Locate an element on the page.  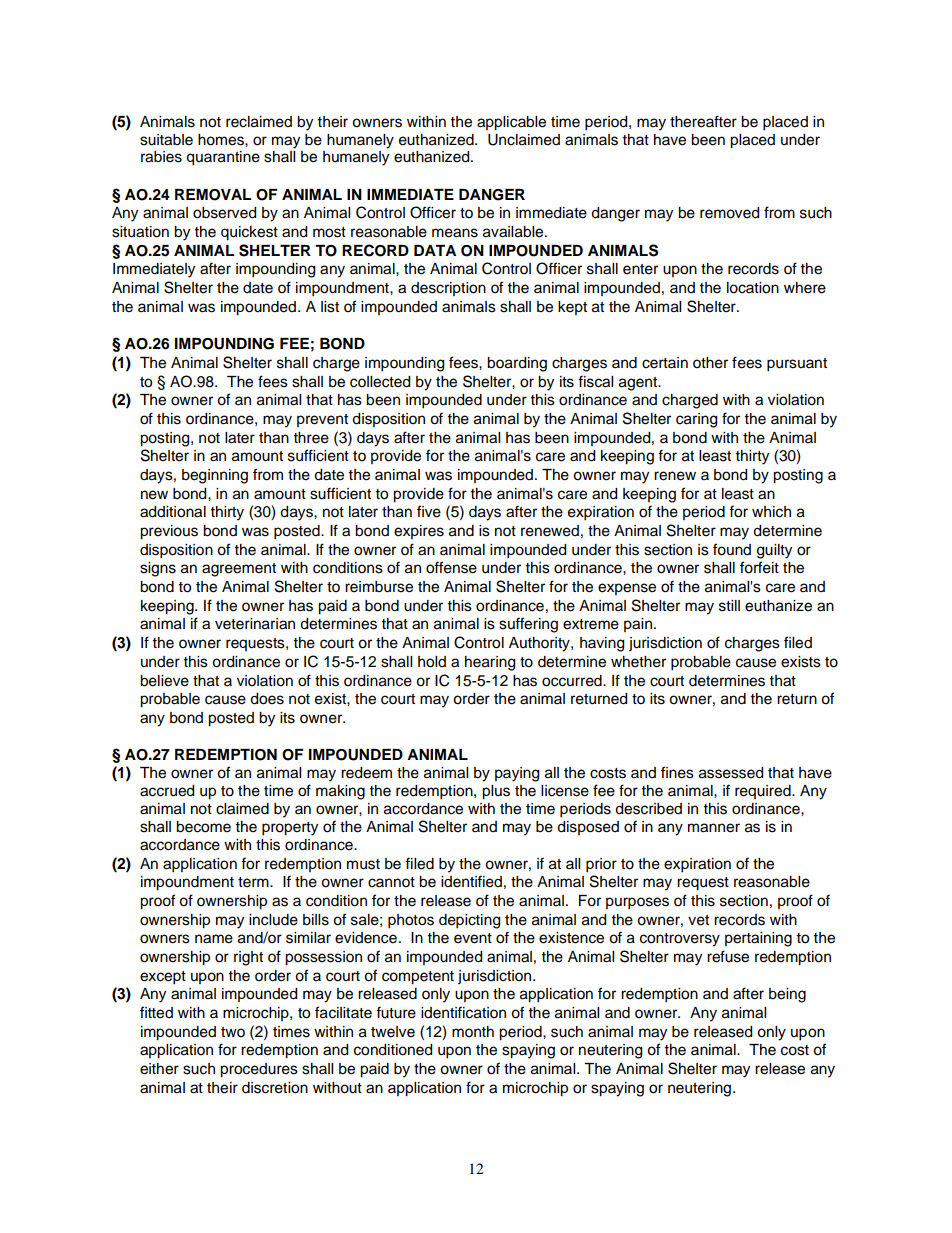
removed is located at coordinates (729, 213).
